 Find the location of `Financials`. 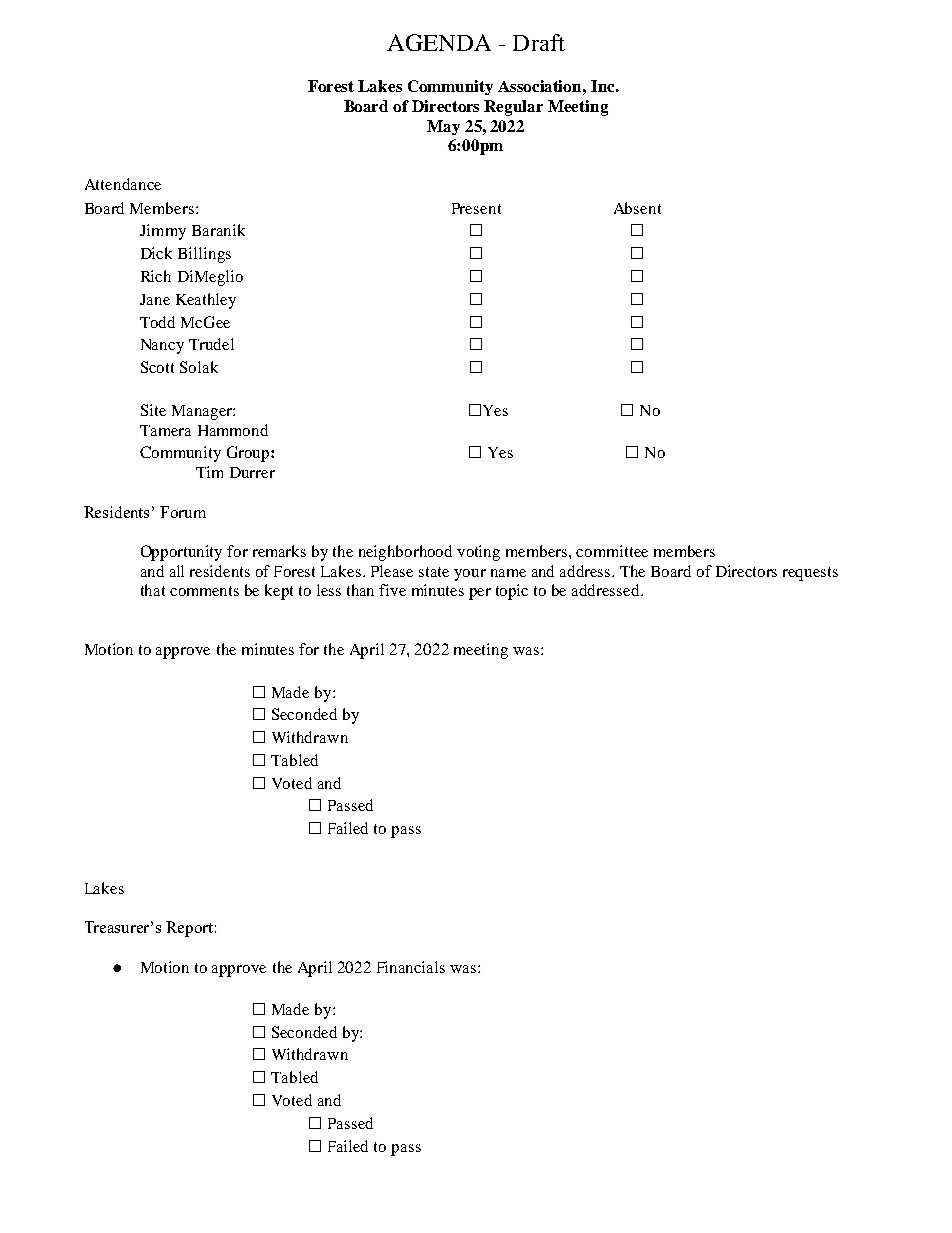

Financials is located at coordinates (411, 967).
